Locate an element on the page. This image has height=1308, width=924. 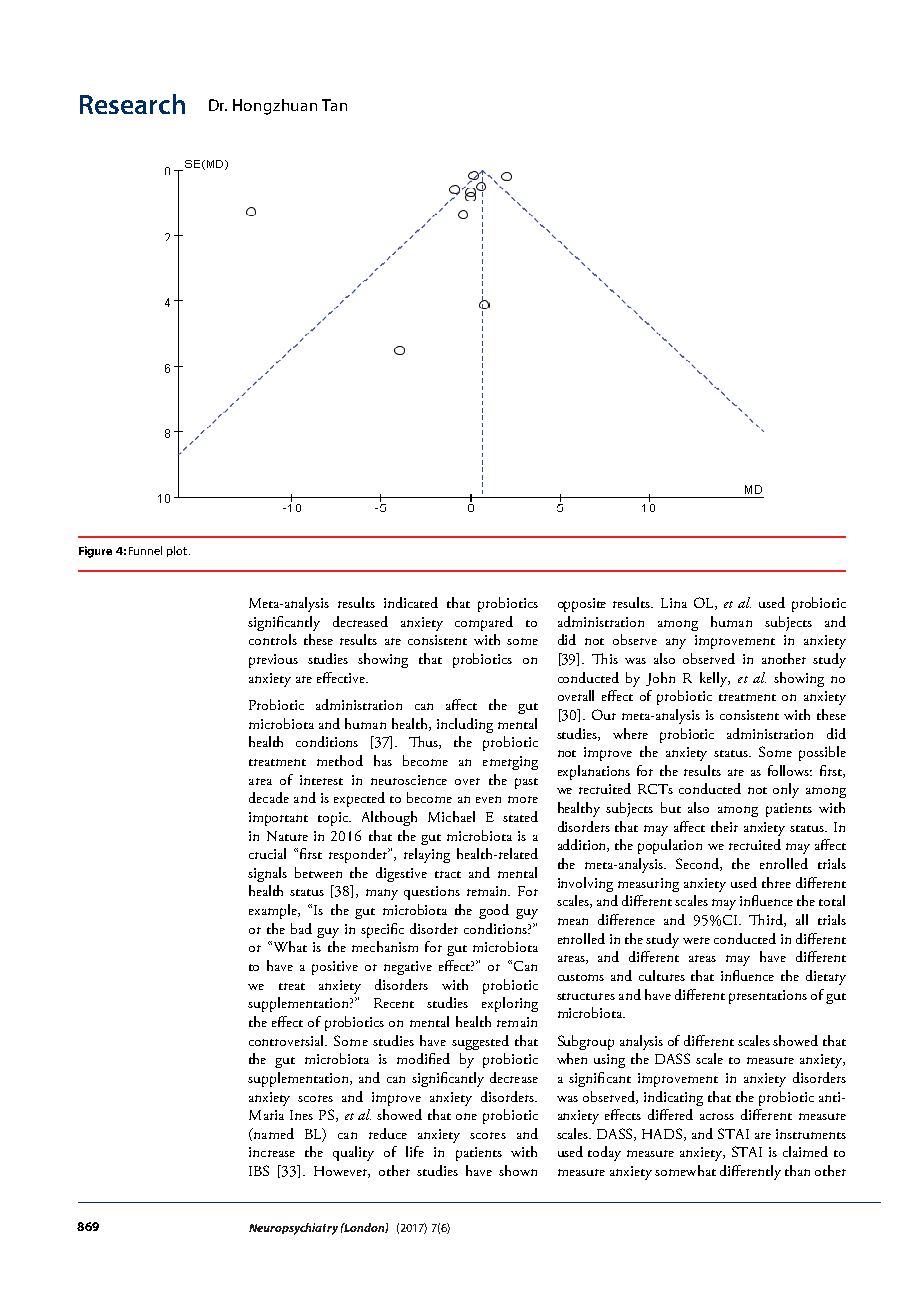
indicated is located at coordinates (411, 602).
